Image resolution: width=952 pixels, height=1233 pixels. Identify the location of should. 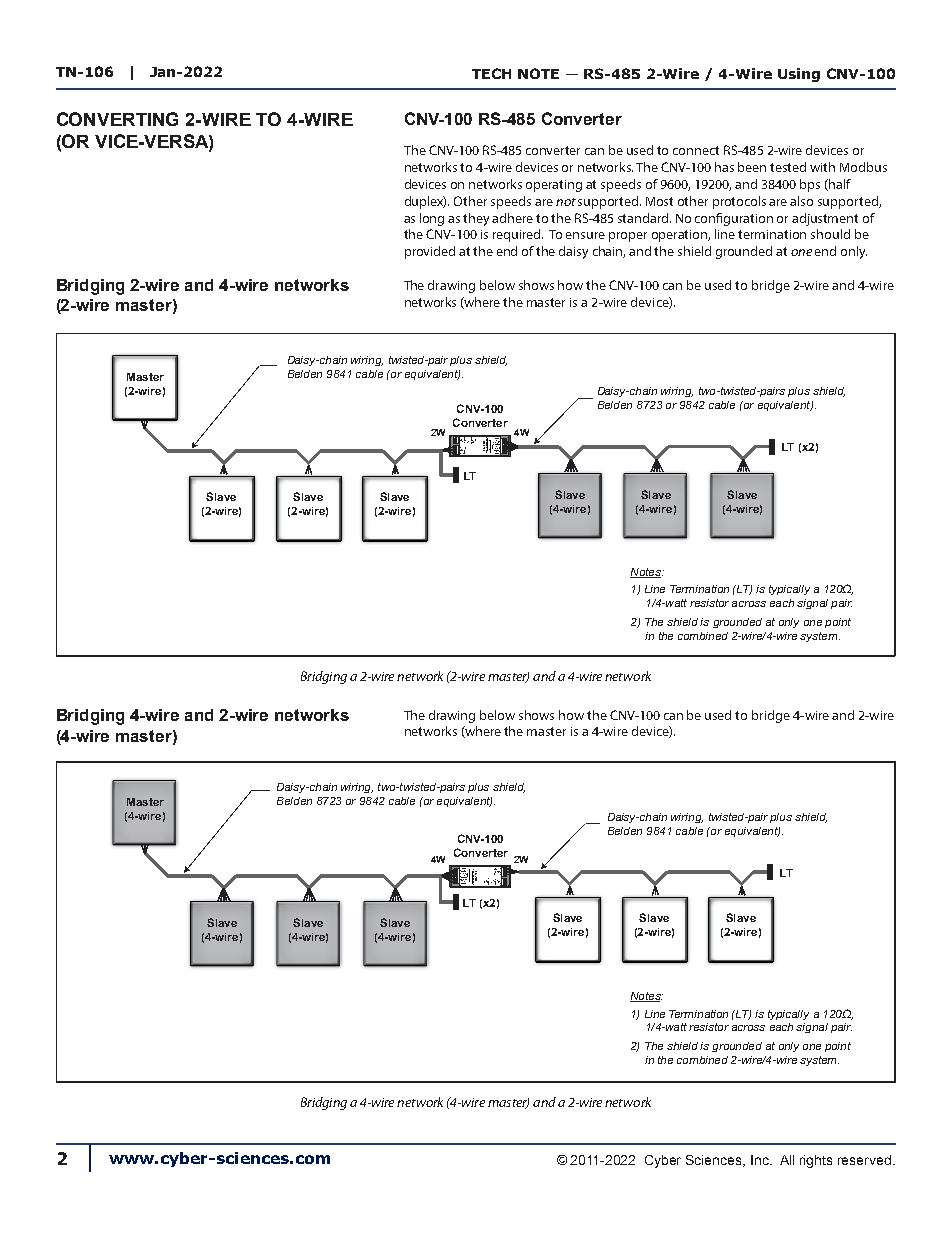
(830, 234).
